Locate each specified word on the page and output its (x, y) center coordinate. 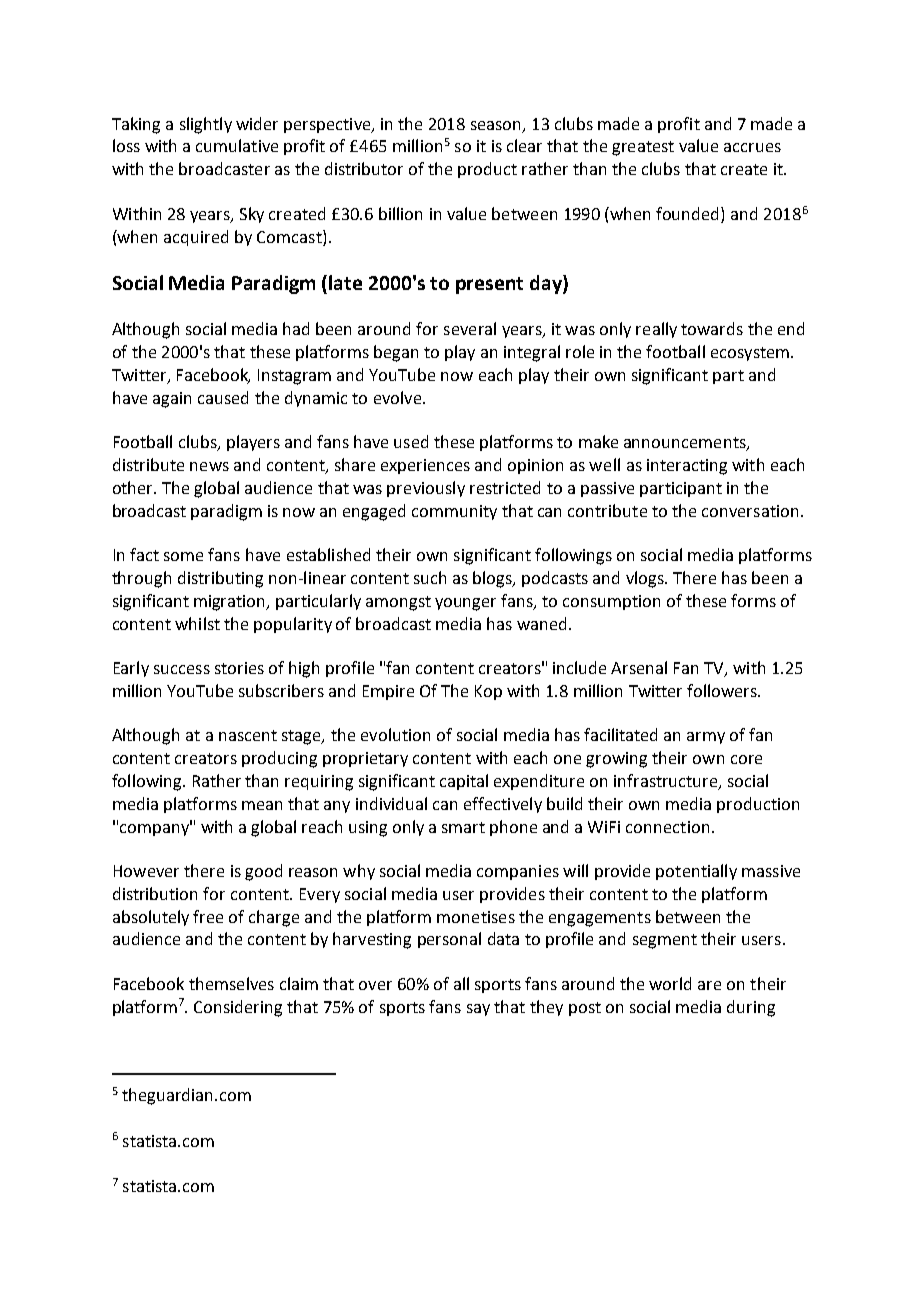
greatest (643, 148)
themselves (231, 983)
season (495, 125)
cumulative (237, 145)
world (670, 983)
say (478, 1010)
